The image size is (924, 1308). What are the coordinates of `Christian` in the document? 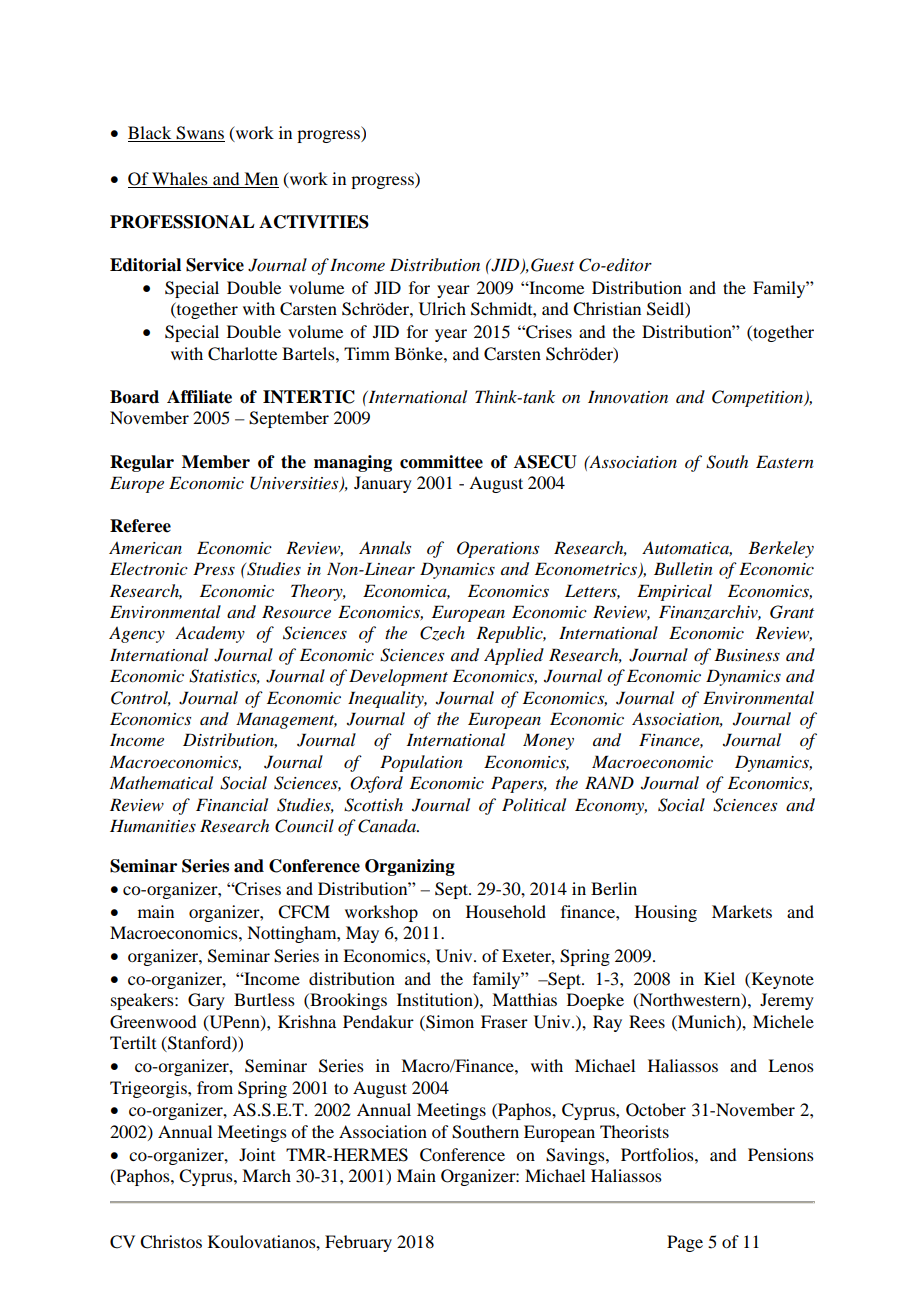 It's located at (607, 309).
